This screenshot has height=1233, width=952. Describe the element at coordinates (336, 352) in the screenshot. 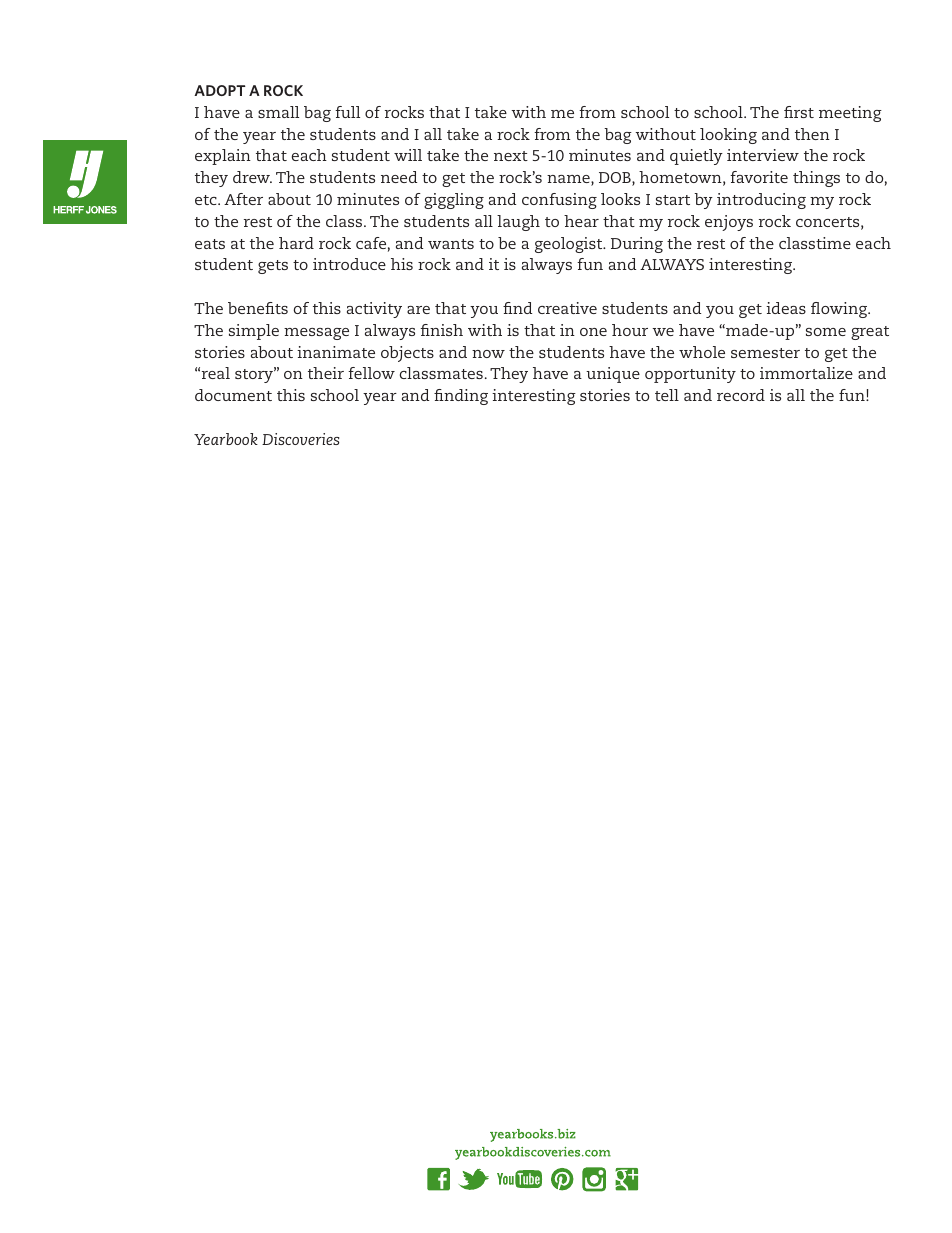

I see `inanimate` at that location.
